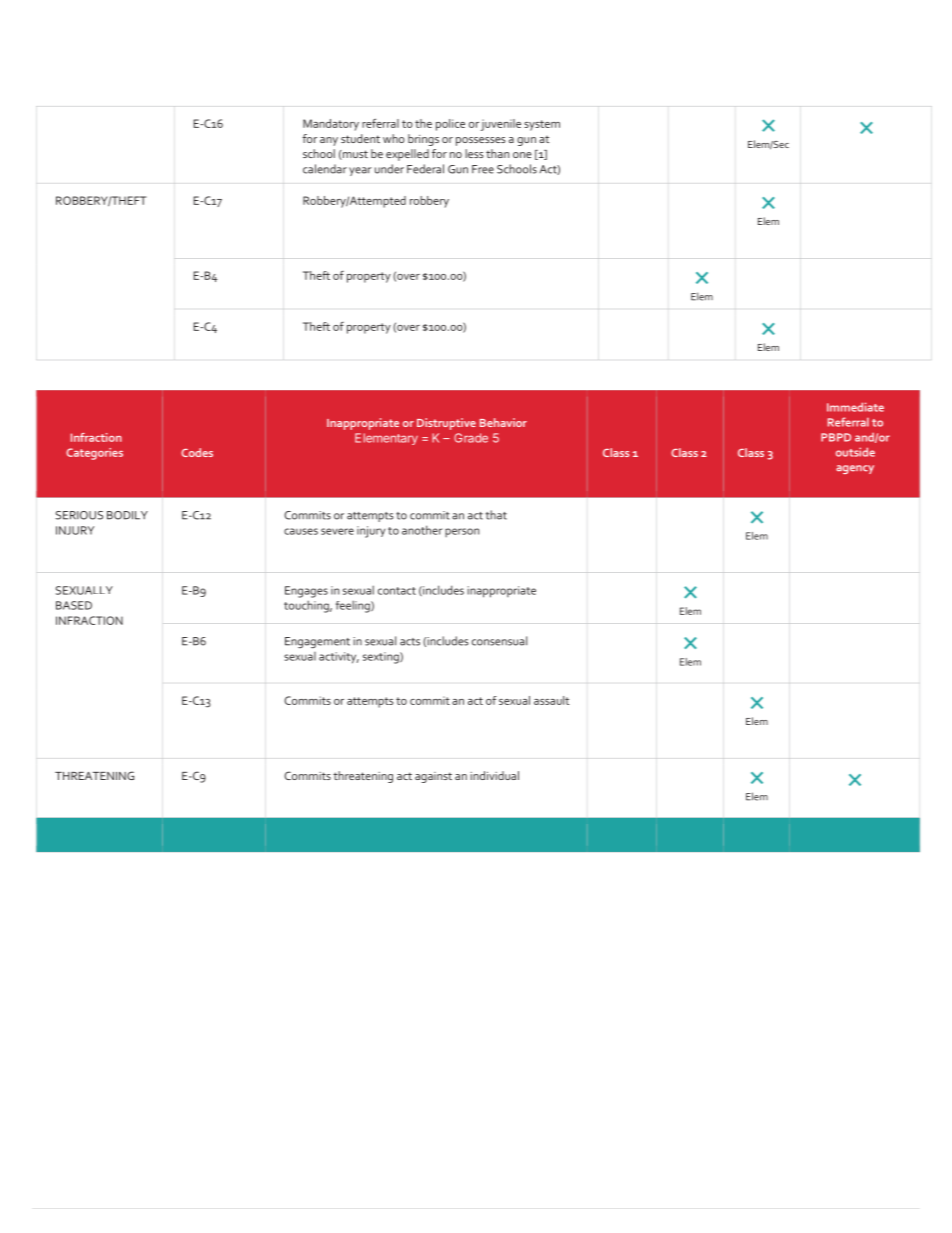 This screenshot has width=952, height=1233. Describe the element at coordinates (329, 141) in the screenshot. I see `any` at that location.
